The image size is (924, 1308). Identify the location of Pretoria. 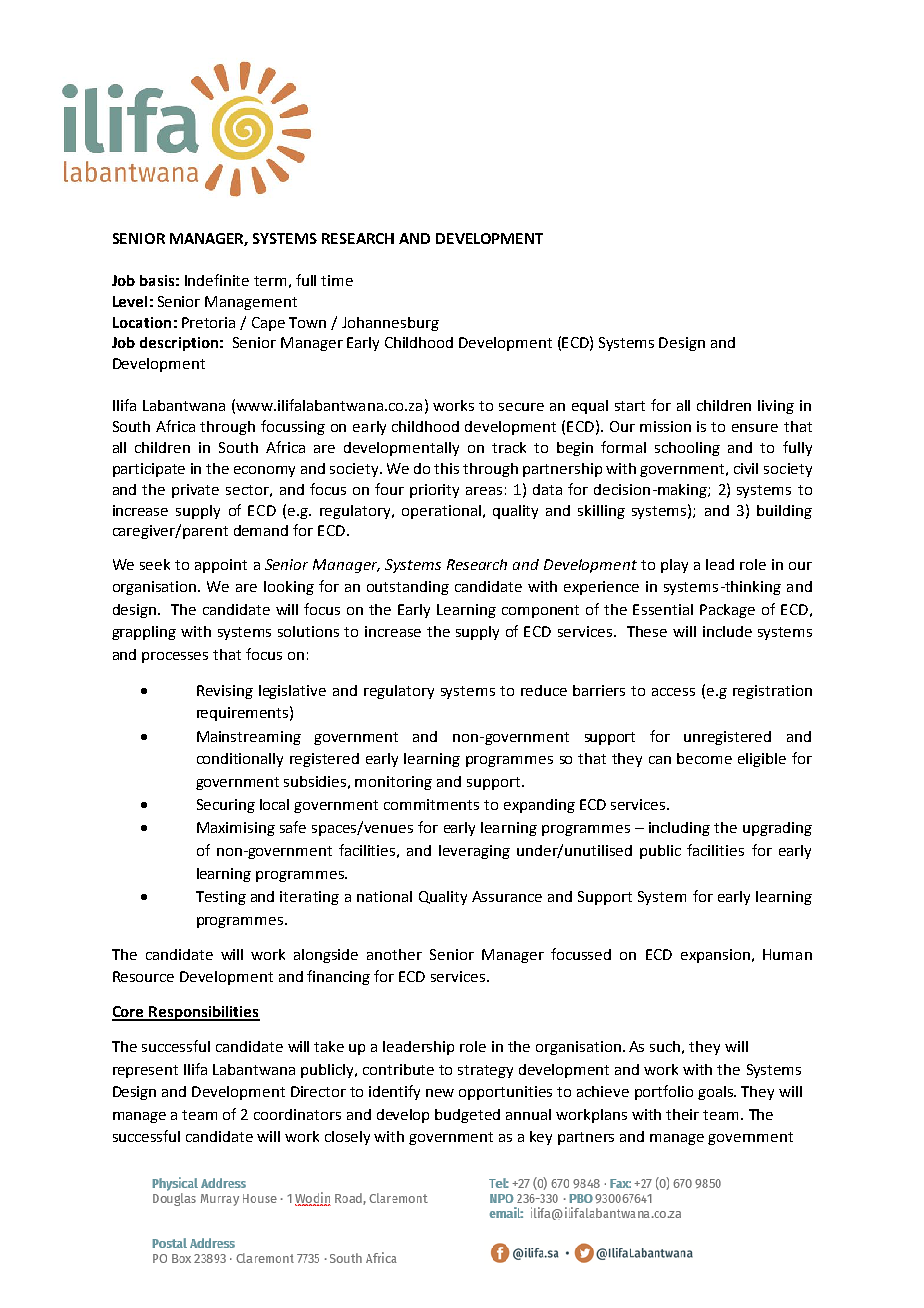
(208, 322).
